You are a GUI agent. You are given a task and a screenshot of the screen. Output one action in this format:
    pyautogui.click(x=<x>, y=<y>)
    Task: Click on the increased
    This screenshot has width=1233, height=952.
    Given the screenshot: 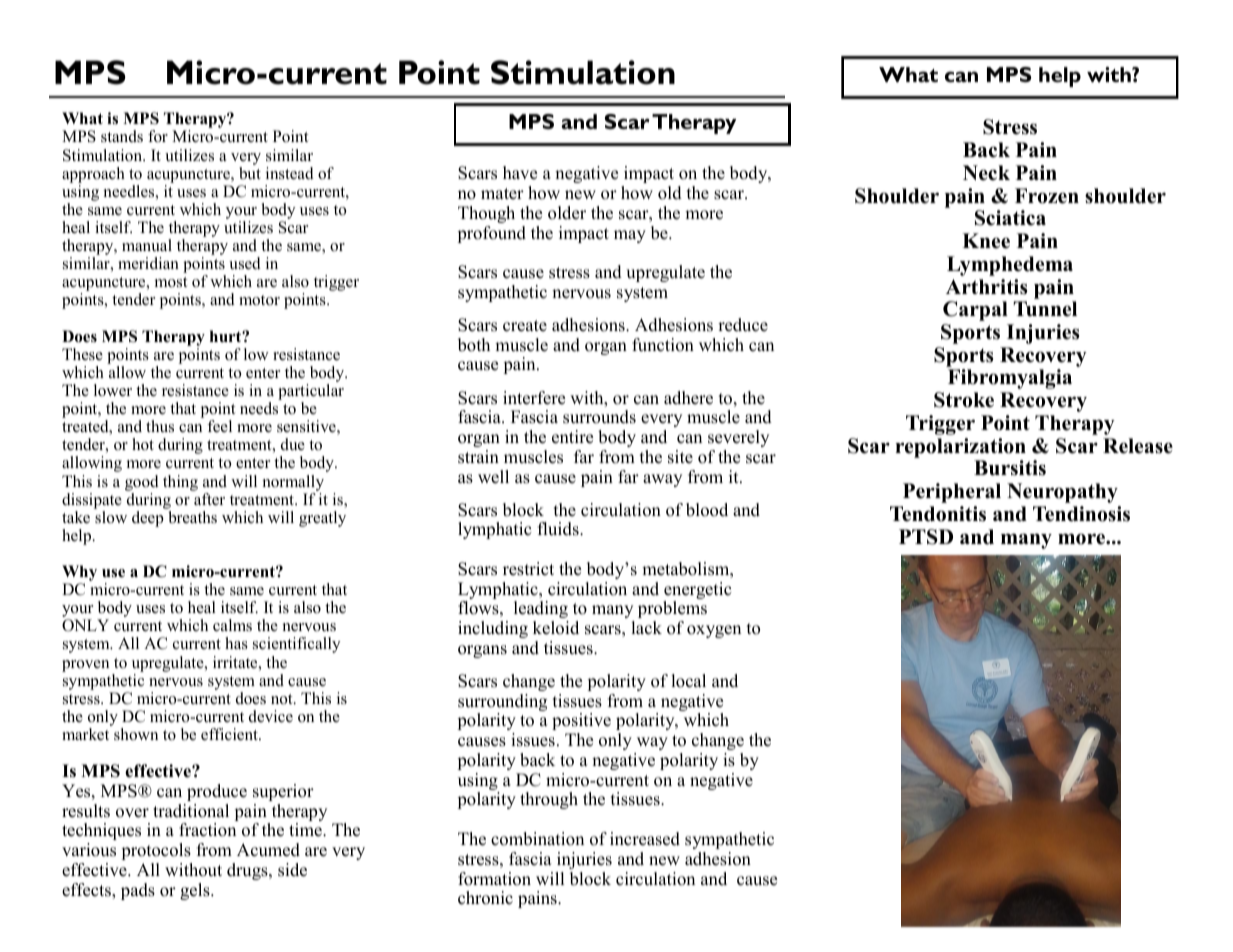 What is the action you would take?
    pyautogui.click(x=645, y=839)
